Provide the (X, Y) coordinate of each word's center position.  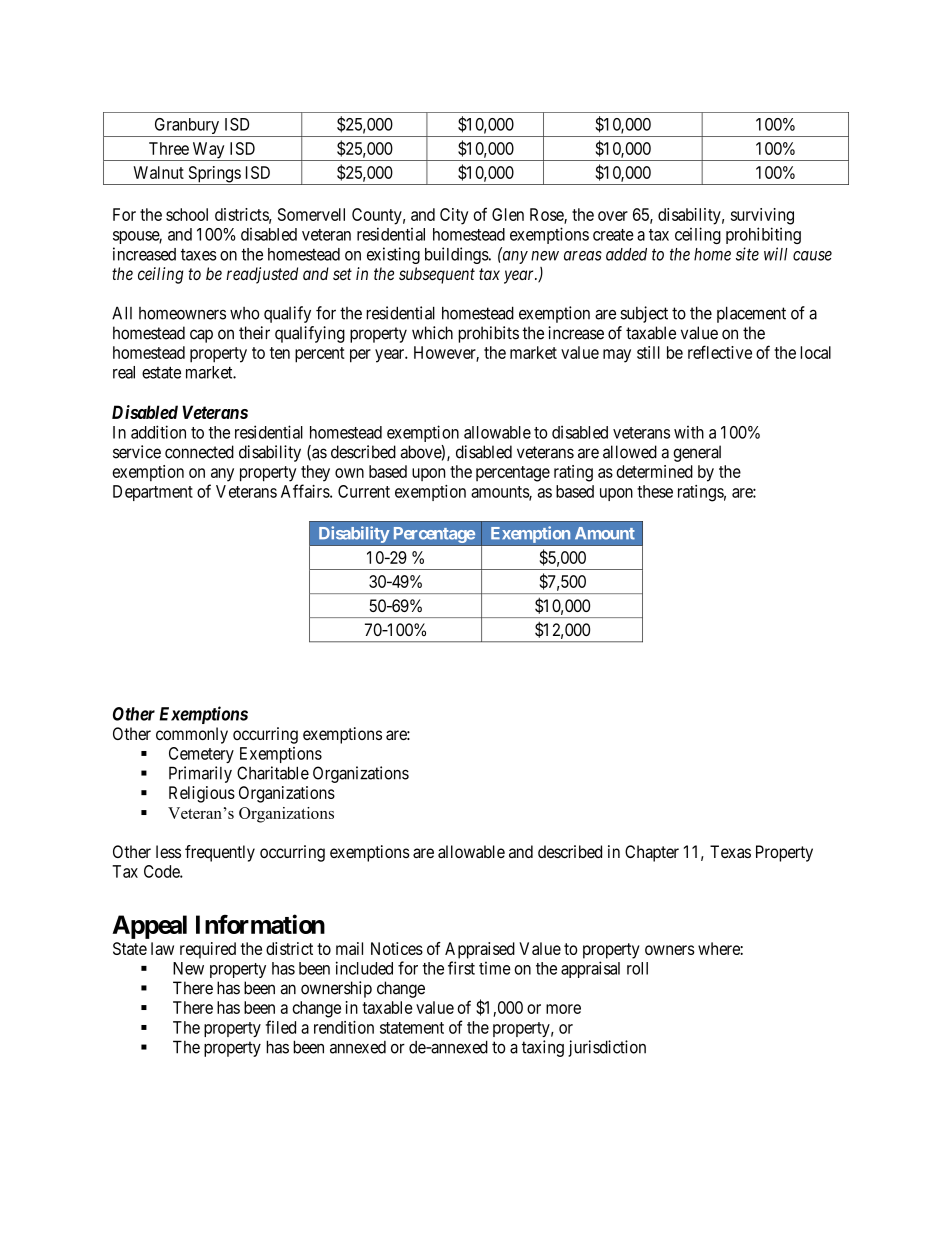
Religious (202, 794)
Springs (214, 175)
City (454, 216)
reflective (720, 352)
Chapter (652, 853)
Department (153, 493)
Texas (730, 851)
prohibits (488, 334)
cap (201, 336)
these (655, 491)
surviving (762, 216)
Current (364, 491)
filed (281, 1027)
